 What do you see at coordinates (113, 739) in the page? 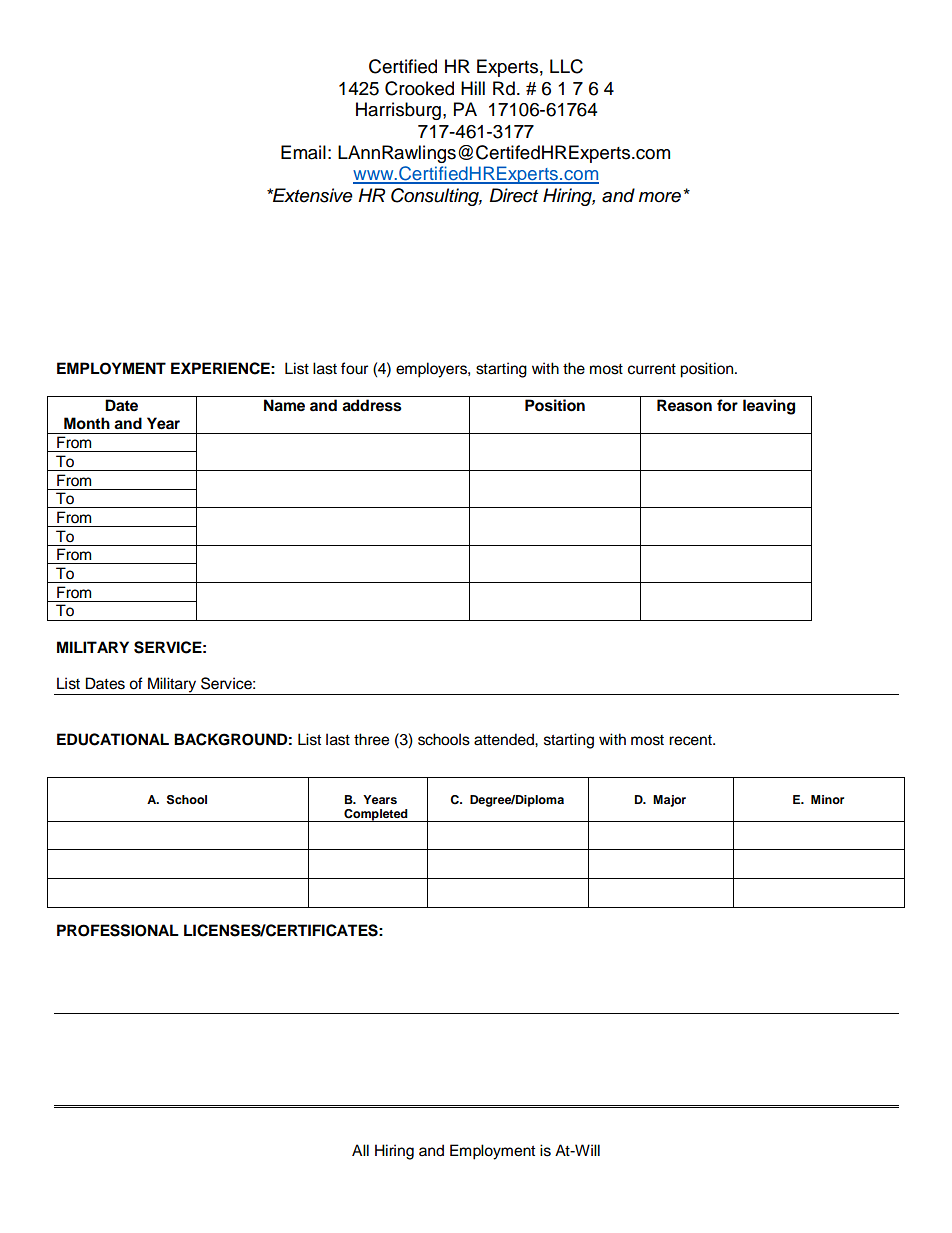
I see `EDUCATIONAL` at bounding box center [113, 739].
